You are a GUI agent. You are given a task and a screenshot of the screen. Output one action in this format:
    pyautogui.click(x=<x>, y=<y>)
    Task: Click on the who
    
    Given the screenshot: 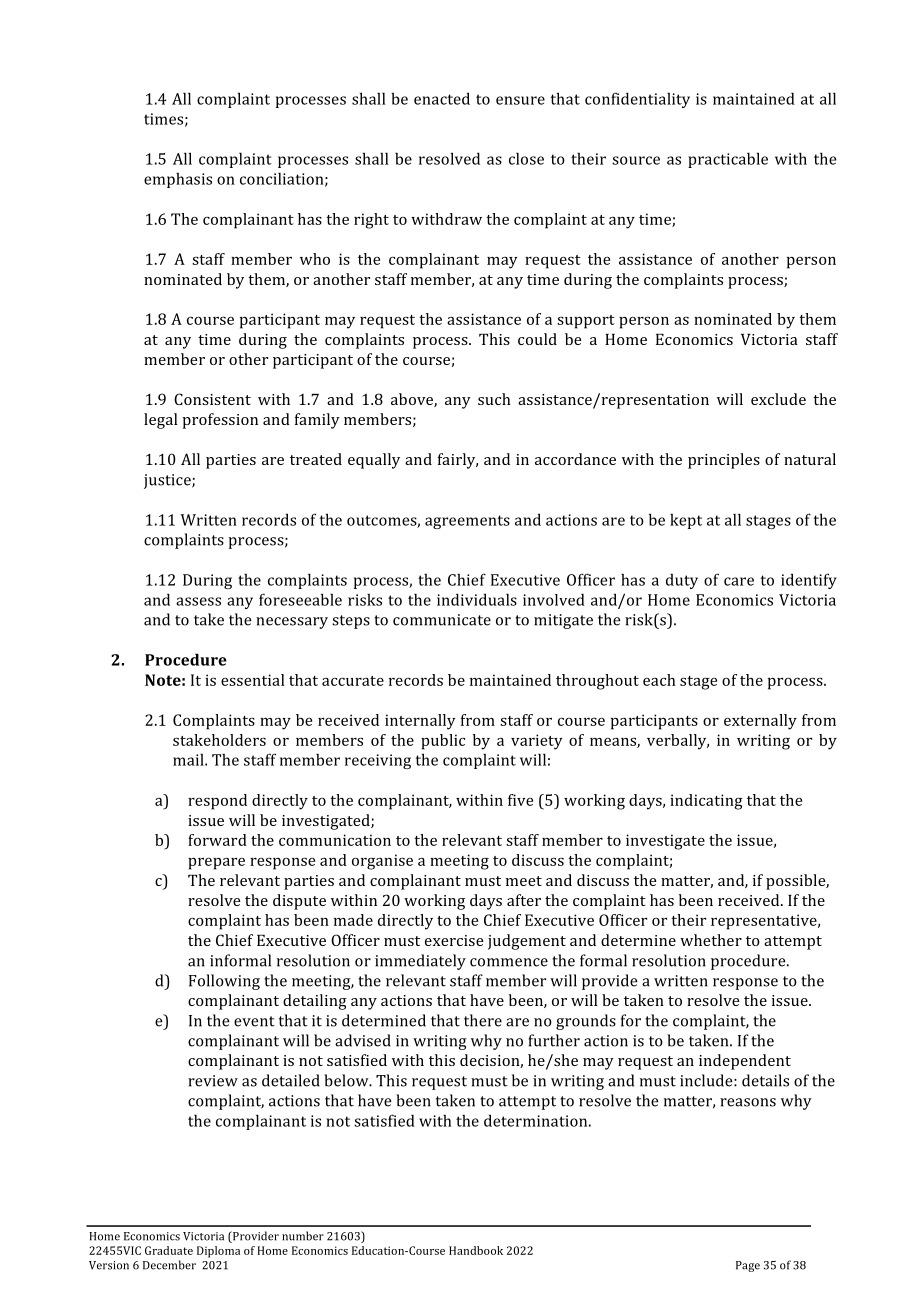 What is the action you would take?
    pyautogui.click(x=315, y=259)
